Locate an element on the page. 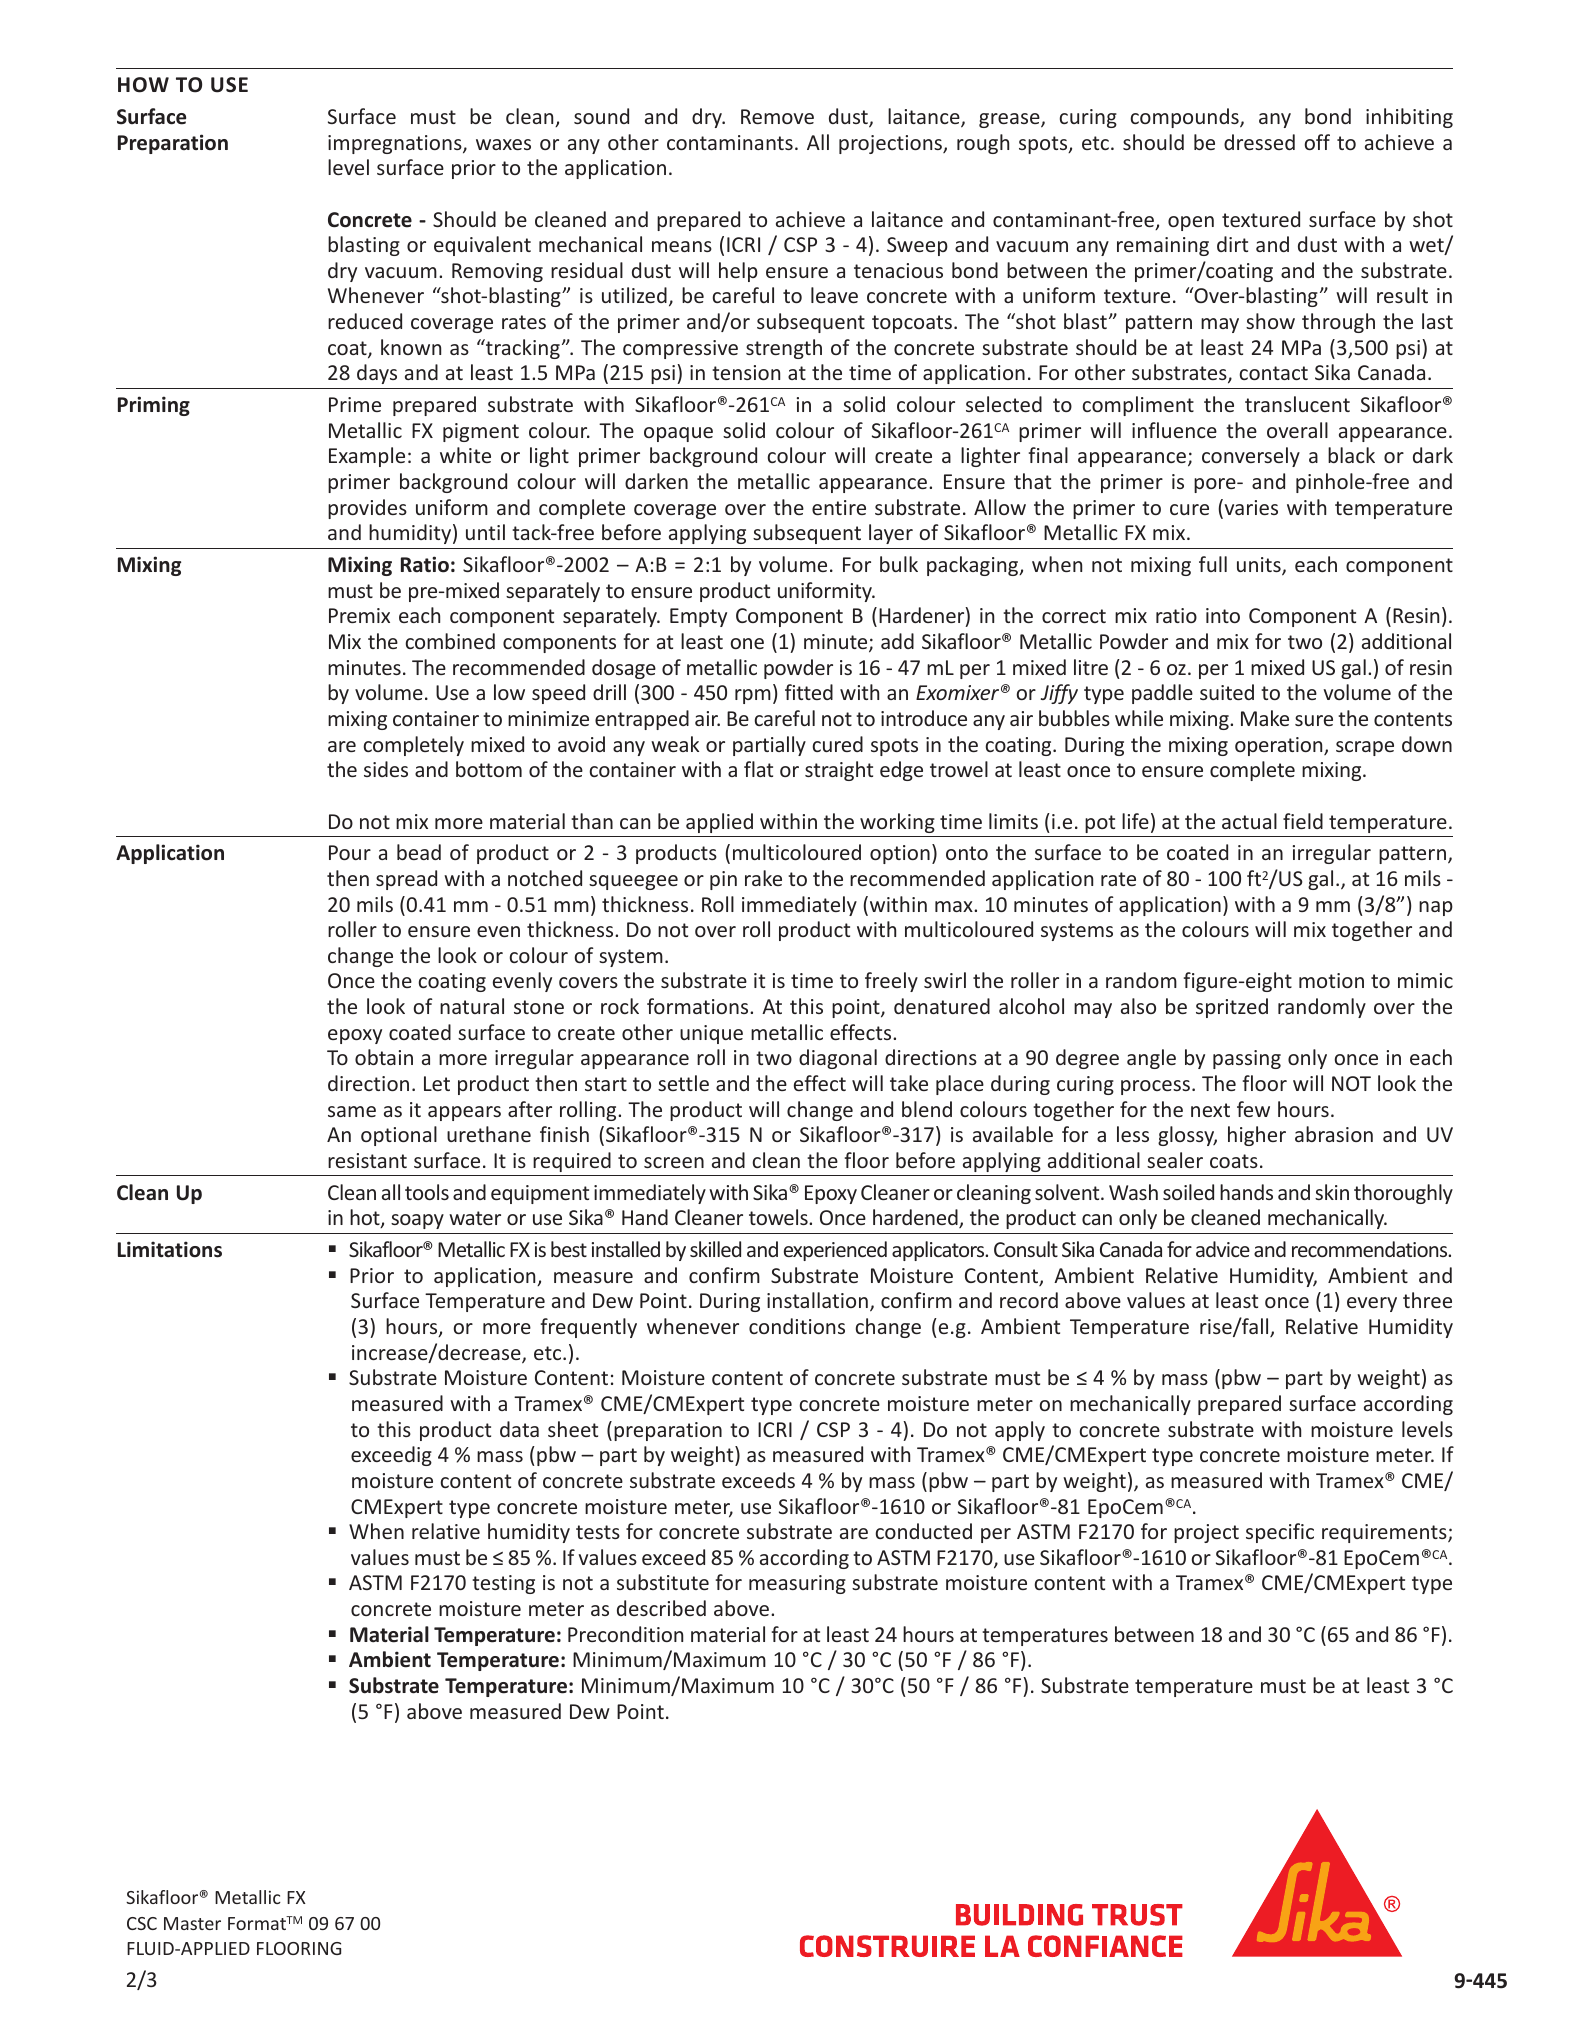 The height and width of the image is (2030, 1569). provides is located at coordinates (367, 509).
